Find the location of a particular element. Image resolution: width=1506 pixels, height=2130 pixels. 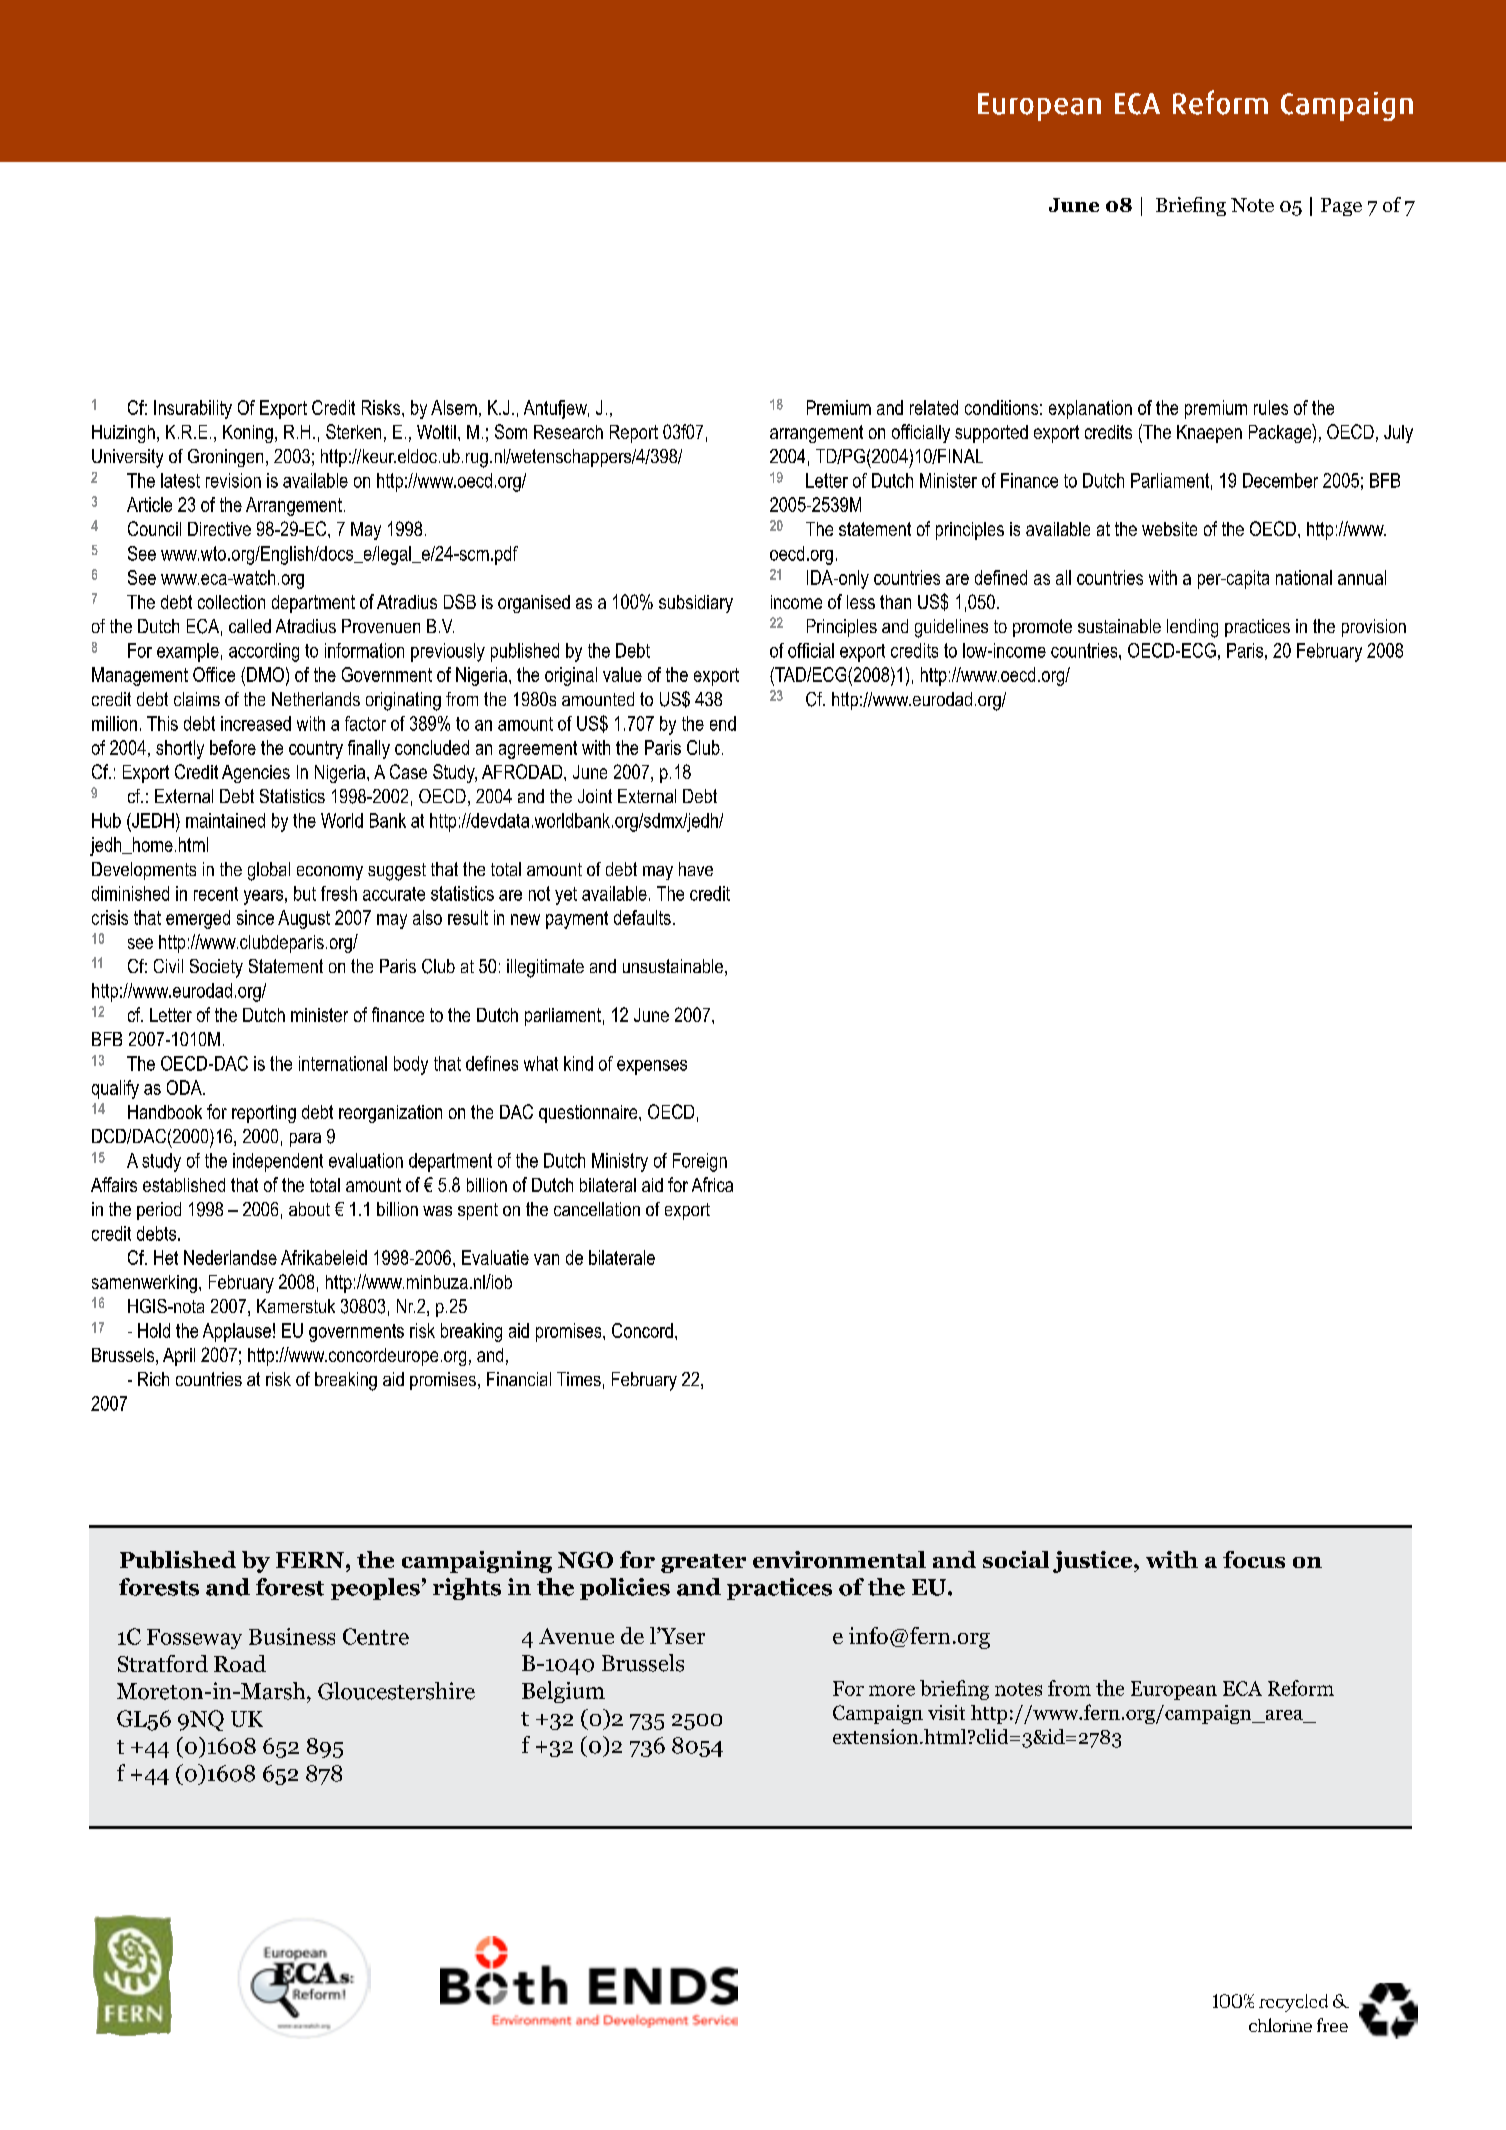

Society is located at coordinates (216, 968).
